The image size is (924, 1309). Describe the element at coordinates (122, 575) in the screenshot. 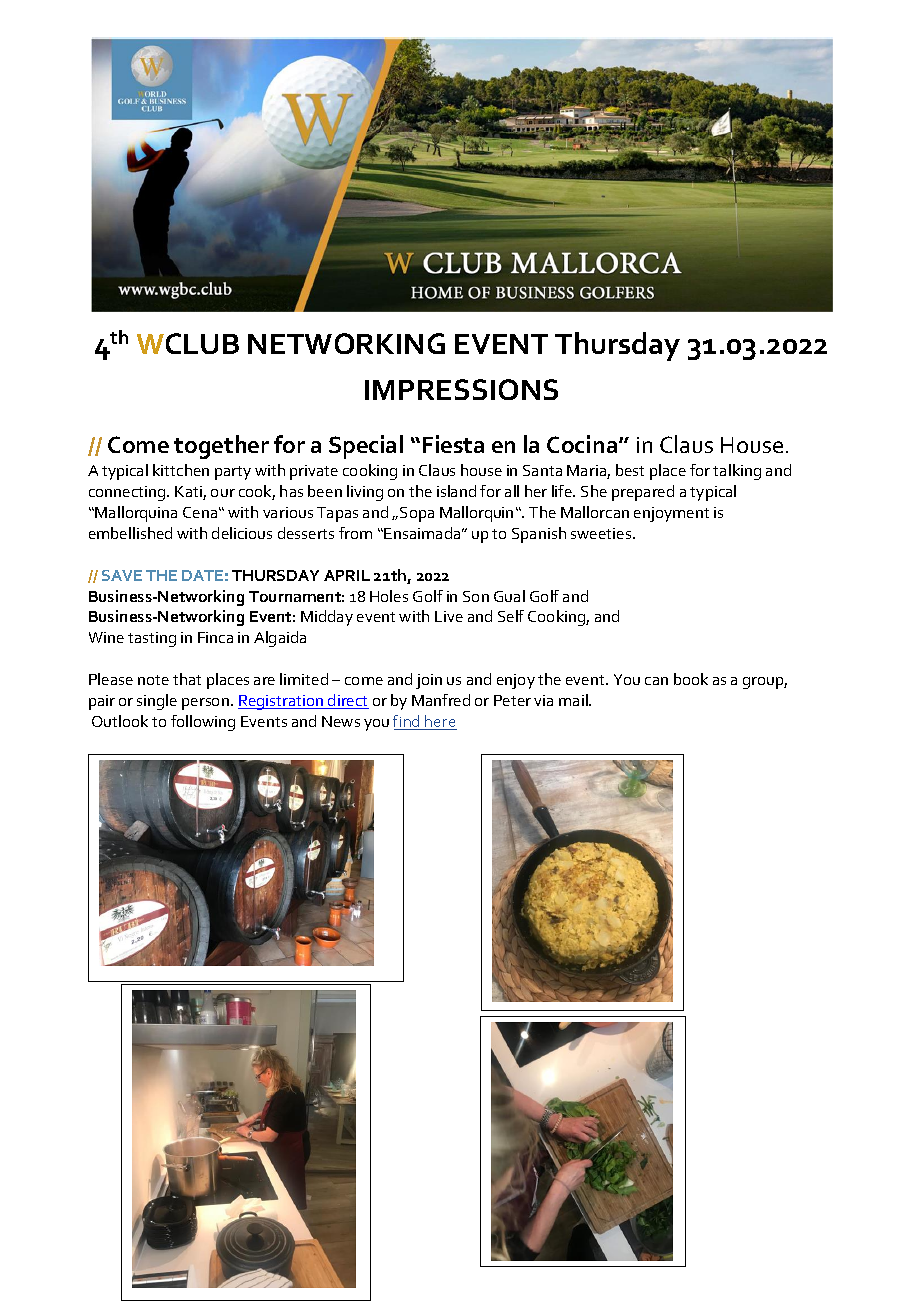

I see `SAVE` at that location.
